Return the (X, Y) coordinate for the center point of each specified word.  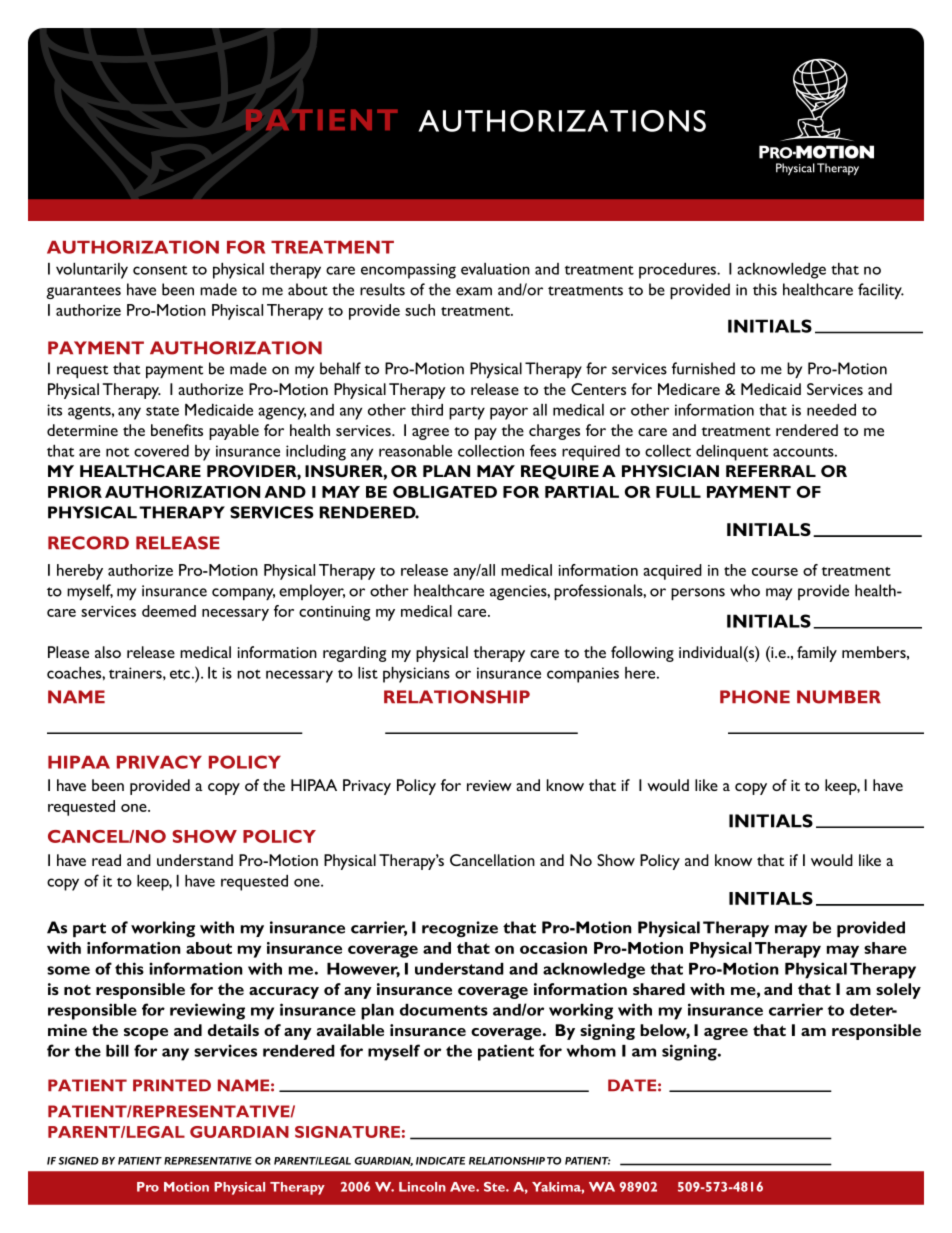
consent (160, 270)
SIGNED (78, 1161)
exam (474, 291)
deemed (169, 611)
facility (881, 291)
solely (898, 991)
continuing (335, 613)
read (106, 860)
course (775, 572)
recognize (460, 929)
